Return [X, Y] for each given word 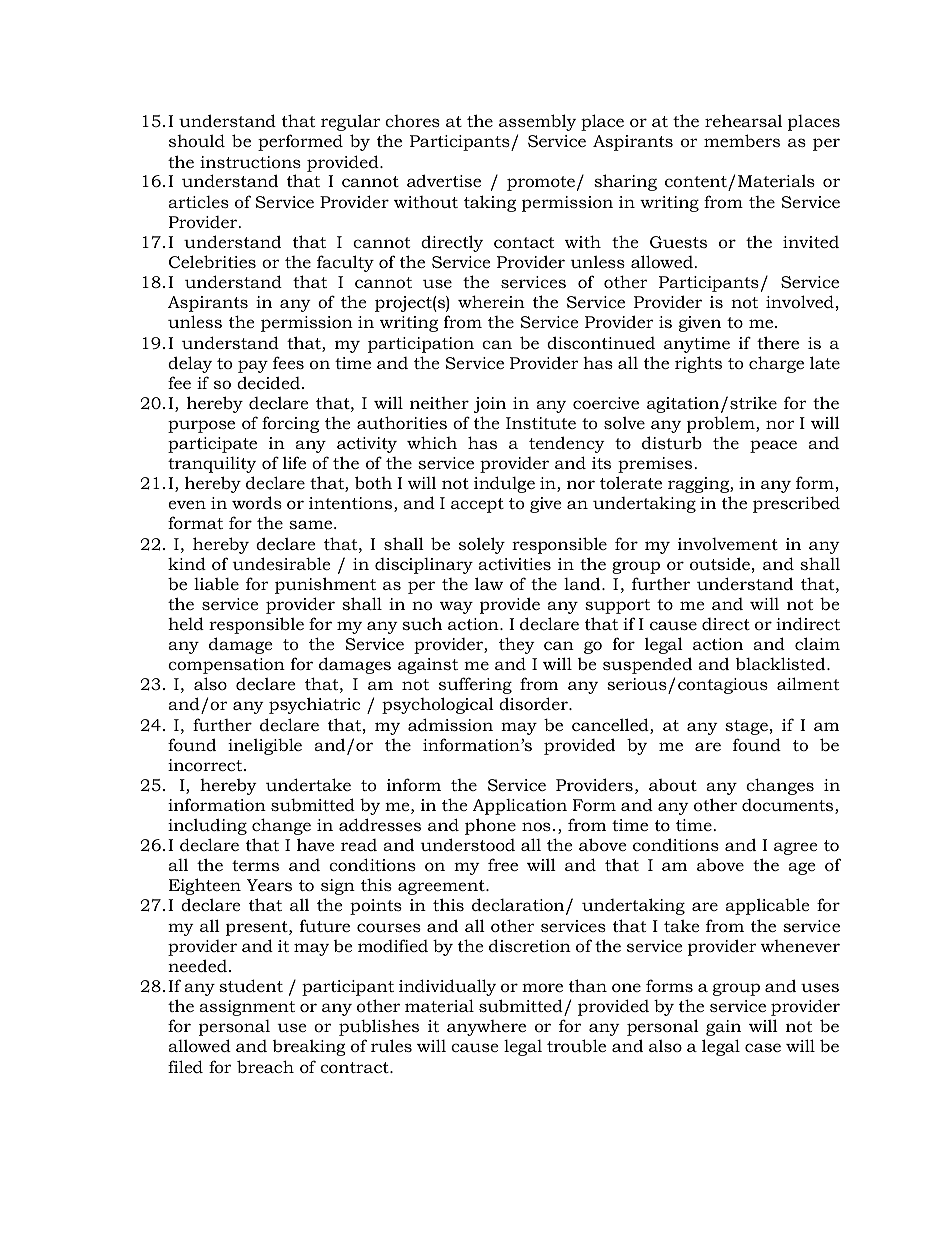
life [294, 462]
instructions [250, 162]
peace [773, 446]
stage [746, 727]
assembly [537, 122]
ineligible [265, 746]
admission [450, 724]
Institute [541, 423]
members [742, 140]
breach [265, 1066]
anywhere [486, 1028]
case [763, 1047]
